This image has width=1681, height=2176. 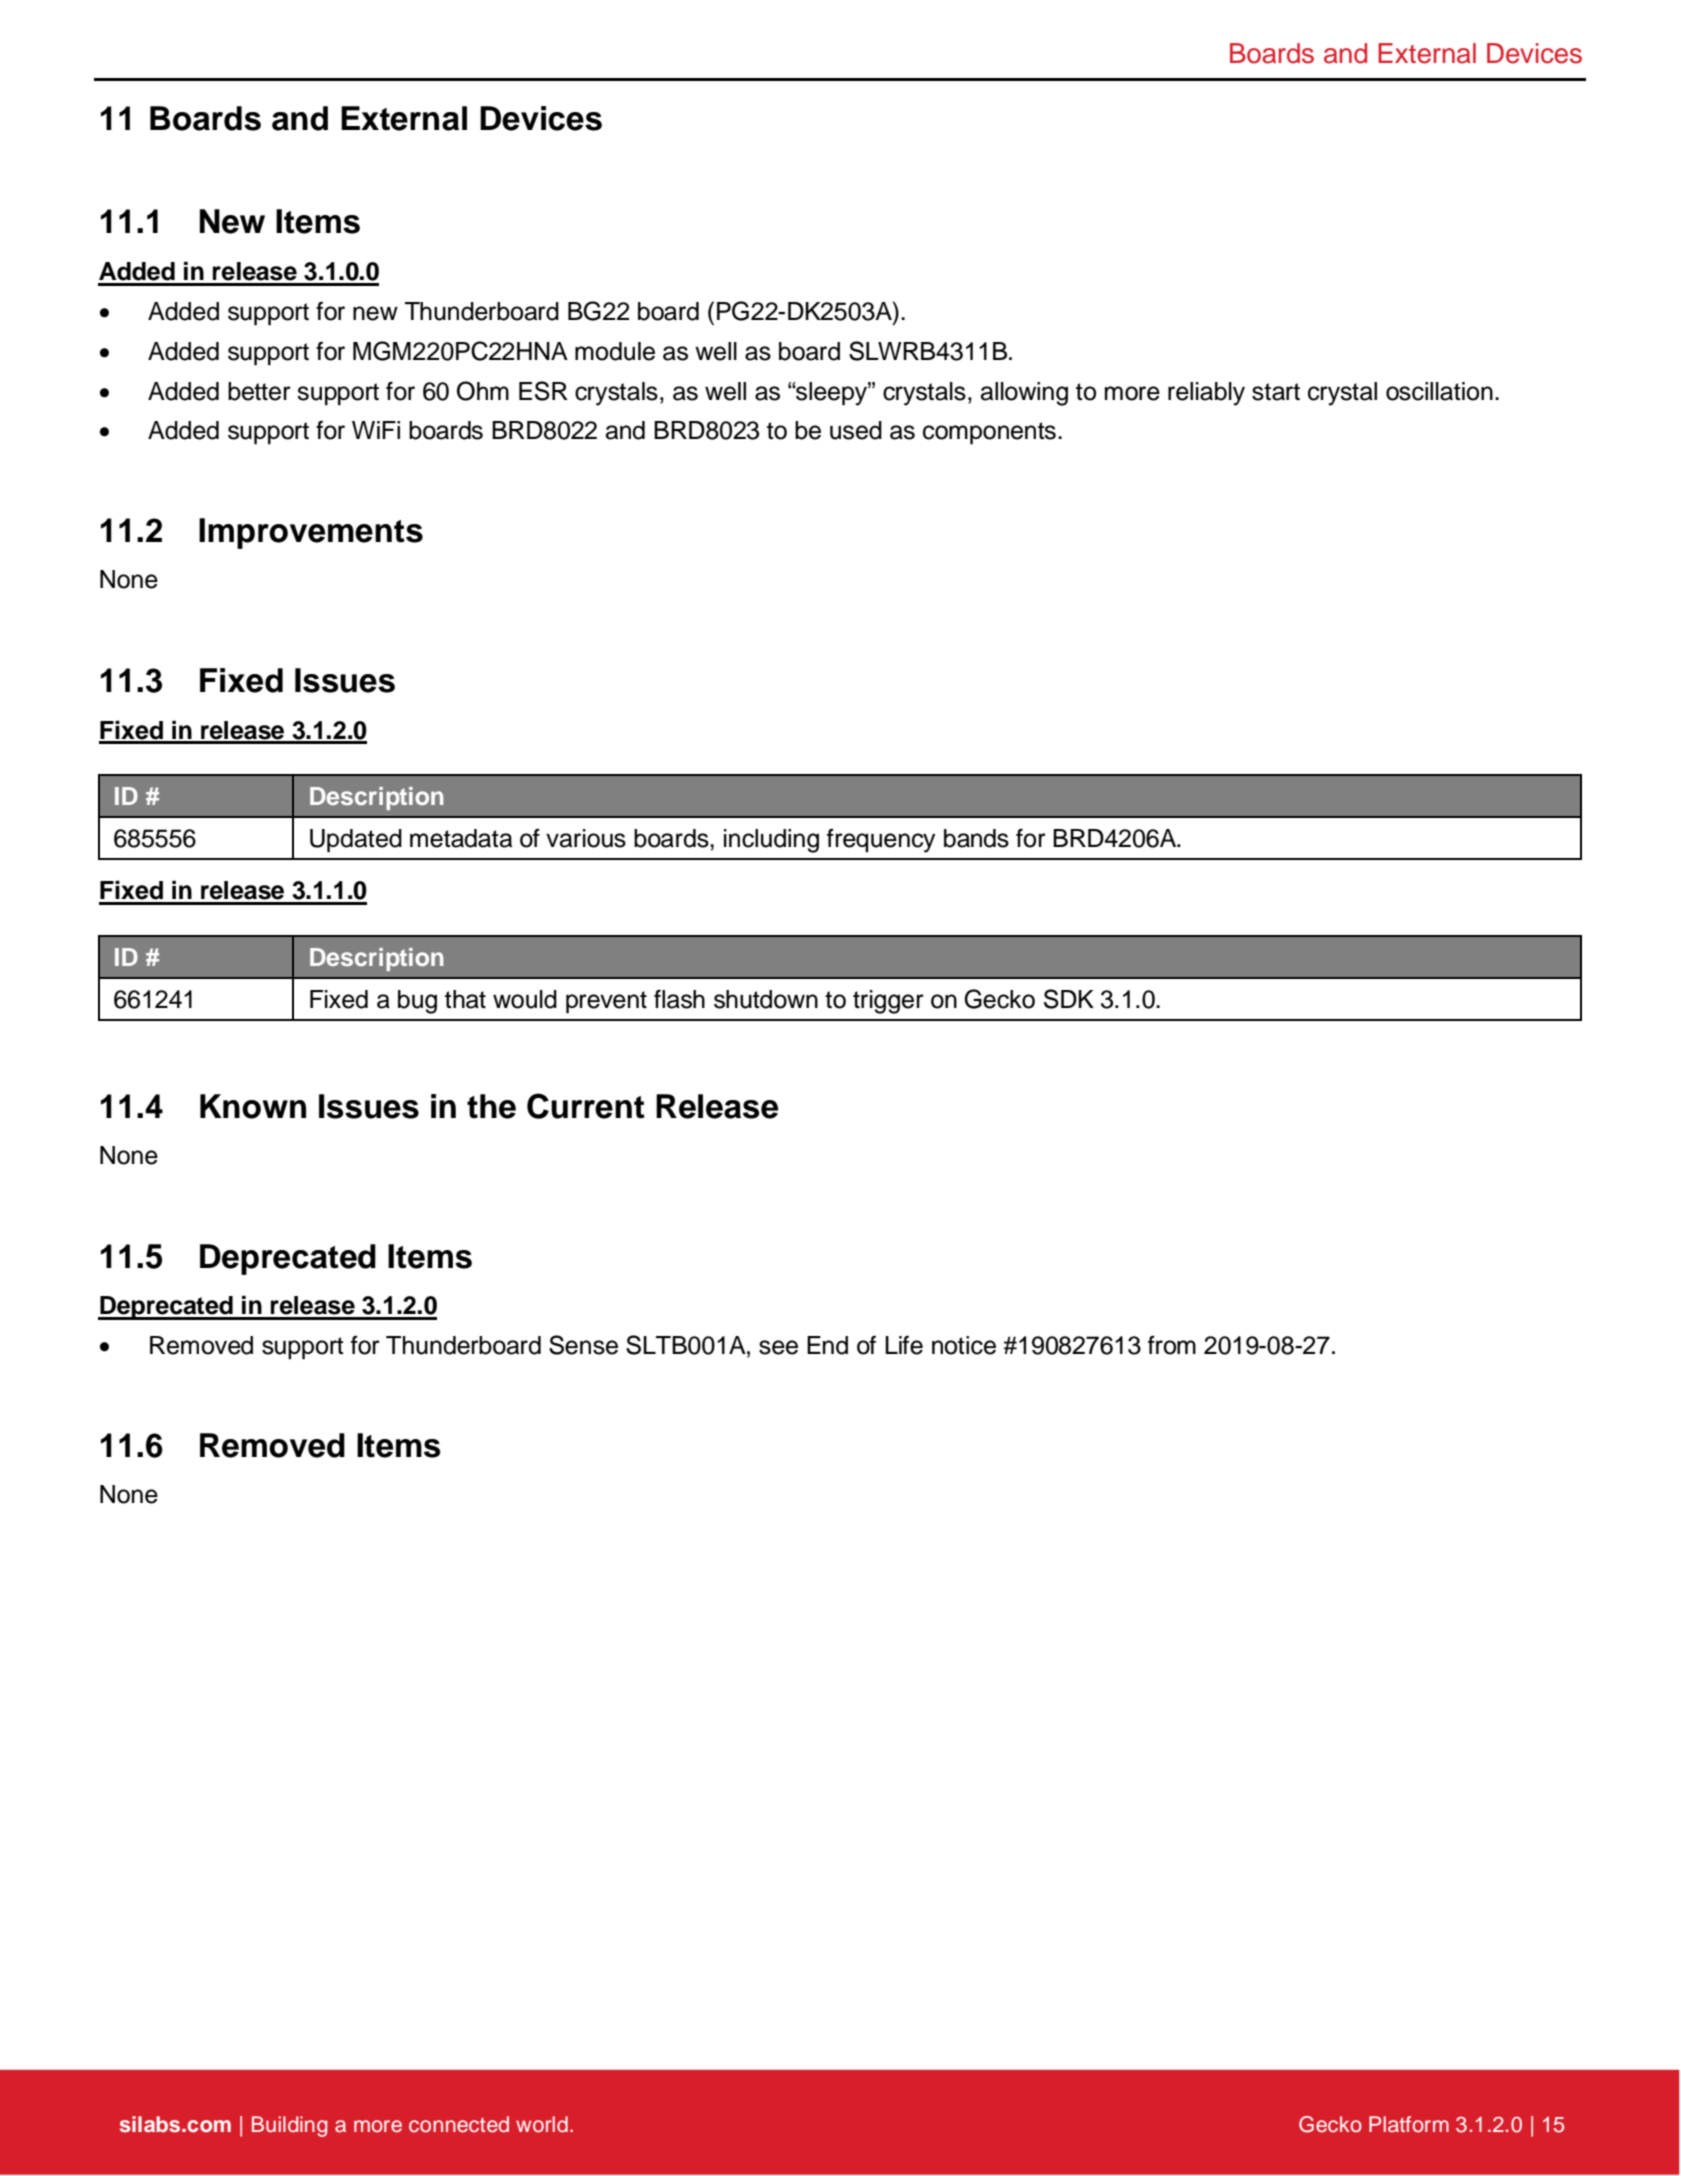 What do you see at coordinates (356, 841) in the image?
I see `Updated` at bounding box center [356, 841].
